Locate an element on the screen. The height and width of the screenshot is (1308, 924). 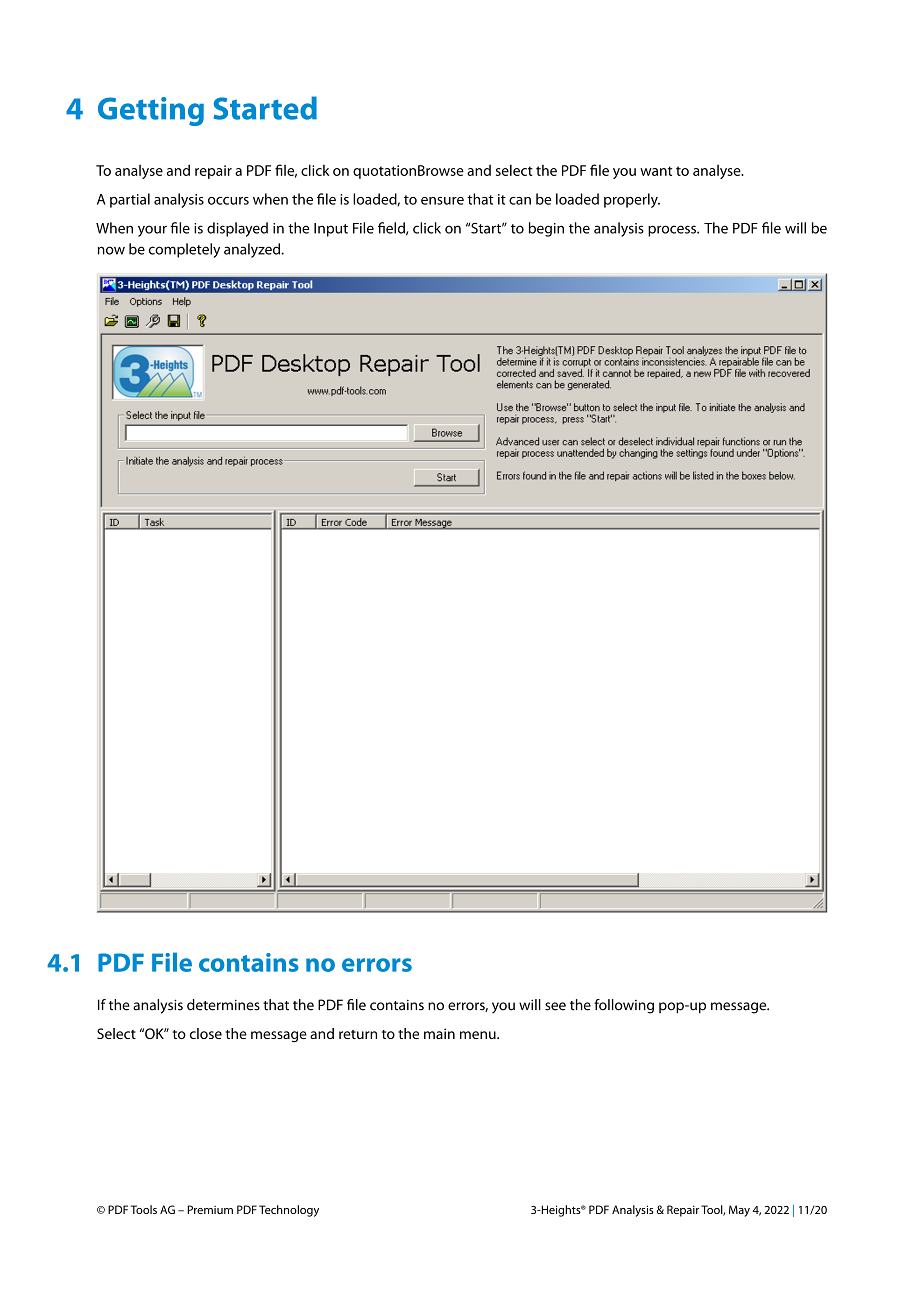
process is located at coordinates (673, 231).
